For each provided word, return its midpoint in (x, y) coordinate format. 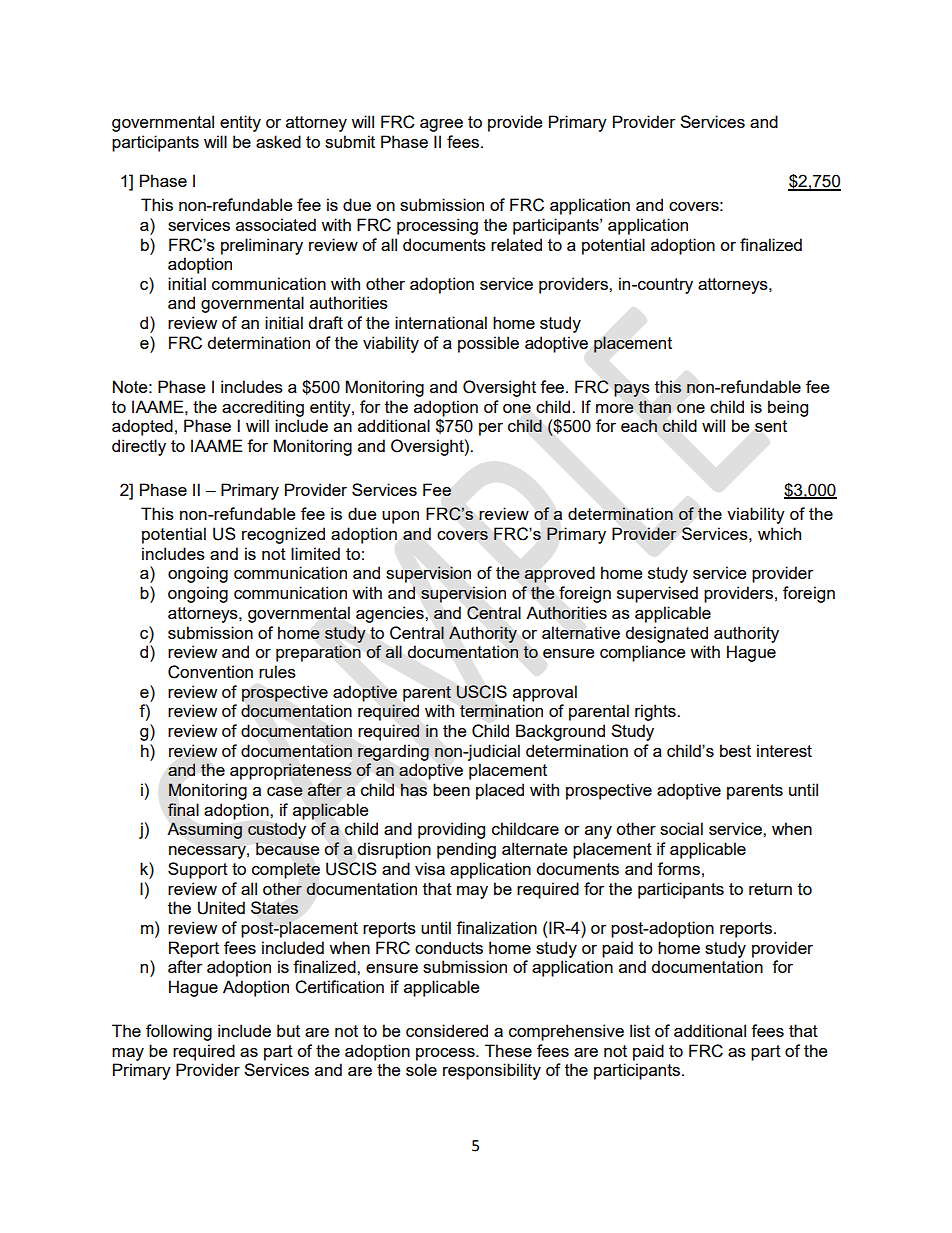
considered (447, 1030)
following (179, 1032)
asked (278, 141)
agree (441, 125)
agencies (391, 614)
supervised (657, 594)
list (640, 1030)
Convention (210, 672)
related (516, 244)
